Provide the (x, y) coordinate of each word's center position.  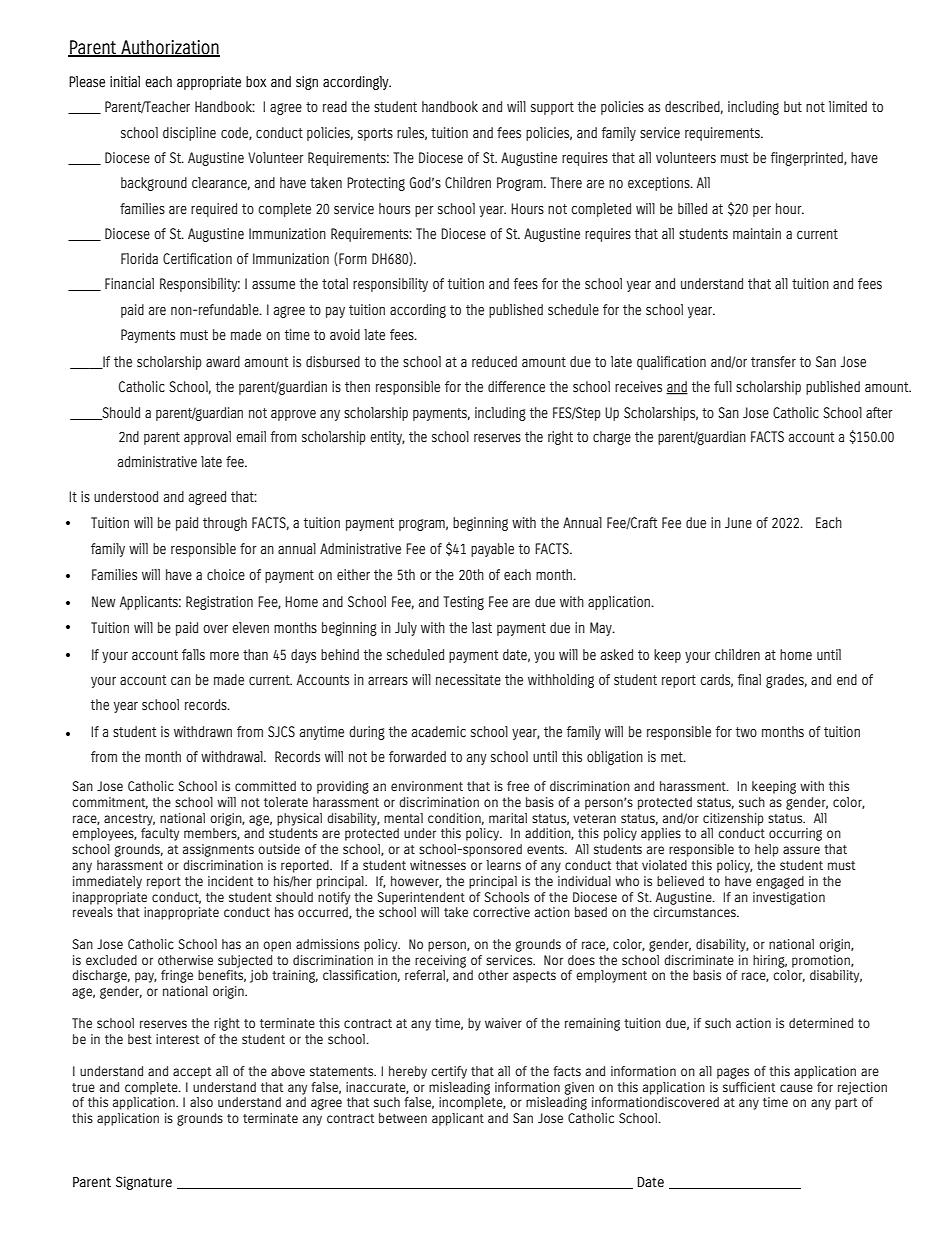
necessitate (468, 679)
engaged (780, 882)
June (738, 522)
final (749, 679)
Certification (197, 258)
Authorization (169, 48)
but (793, 106)
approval (207, 438)
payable (492, 550)
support (552, 108)
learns (503, 865)
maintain (757, 233)
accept (192, 1073)
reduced (494, 362)
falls (193, 654)
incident (230, 881)
